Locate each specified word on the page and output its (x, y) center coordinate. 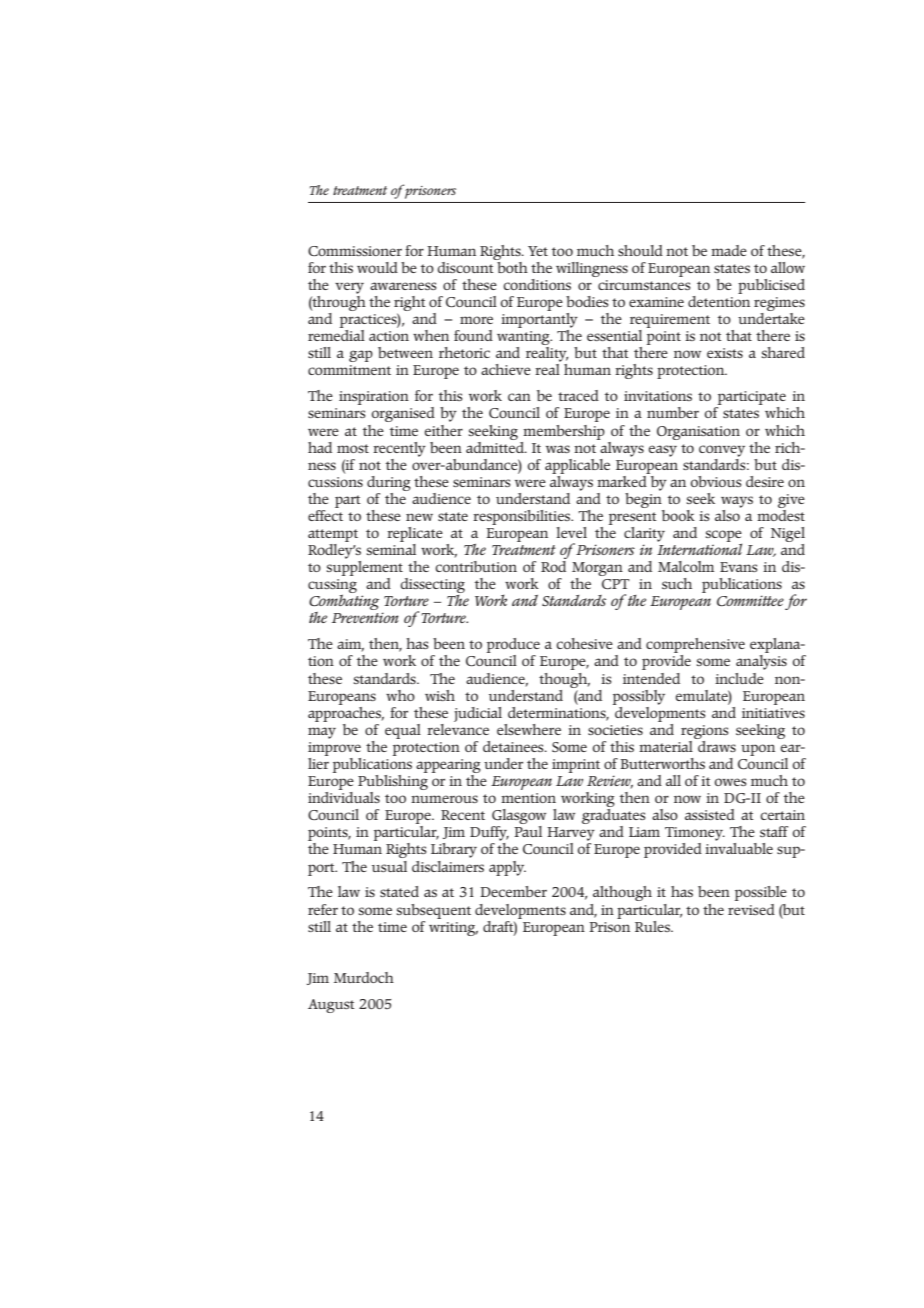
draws (716, 745)
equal (403, 731)
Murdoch (364, 977)
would (377, 267)
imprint (576, 766)
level (571, 532)
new (419, 517)
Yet (538, 251)
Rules (653, 926)
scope (724, 537)
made (729, 250)
